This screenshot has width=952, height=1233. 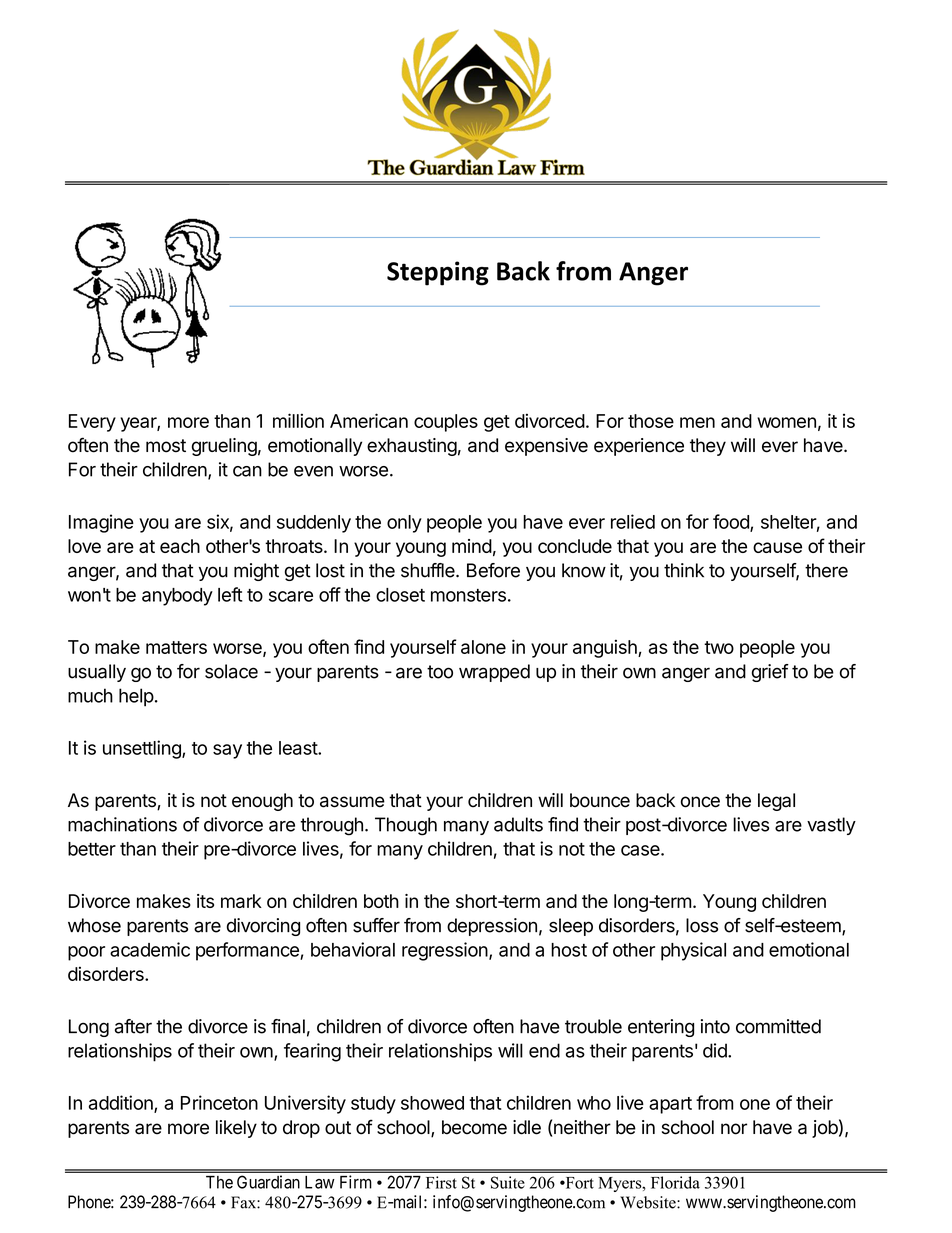 I want to click on First, so click(x=441, y=1182).
